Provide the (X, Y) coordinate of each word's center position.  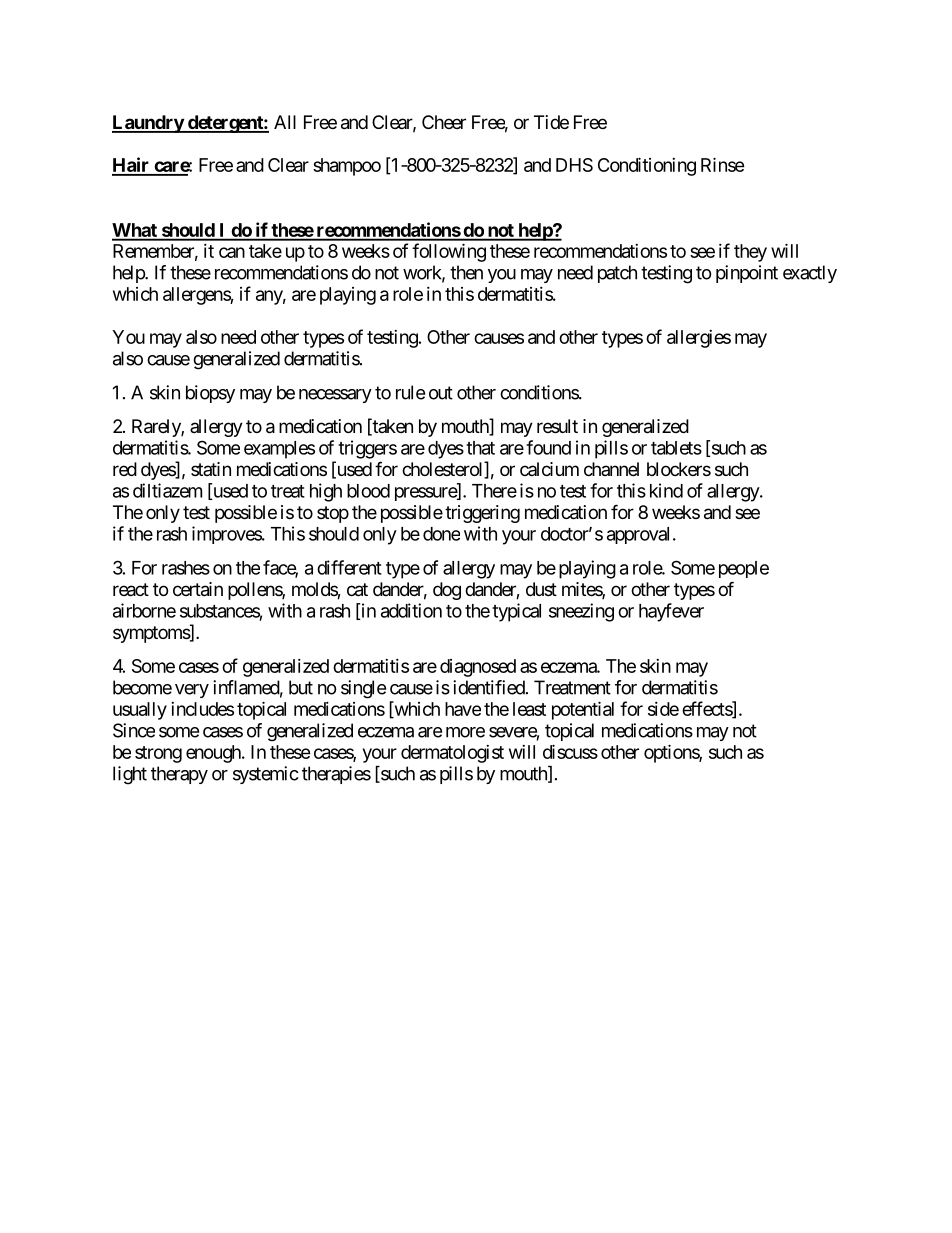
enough (214, 754)
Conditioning (647, 166)
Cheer (444, 122)
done (441, 534)
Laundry (148, 124)
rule (410, 392)
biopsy (210, 394)
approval (638, 535)
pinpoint (747, 274)
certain (198, 589)
